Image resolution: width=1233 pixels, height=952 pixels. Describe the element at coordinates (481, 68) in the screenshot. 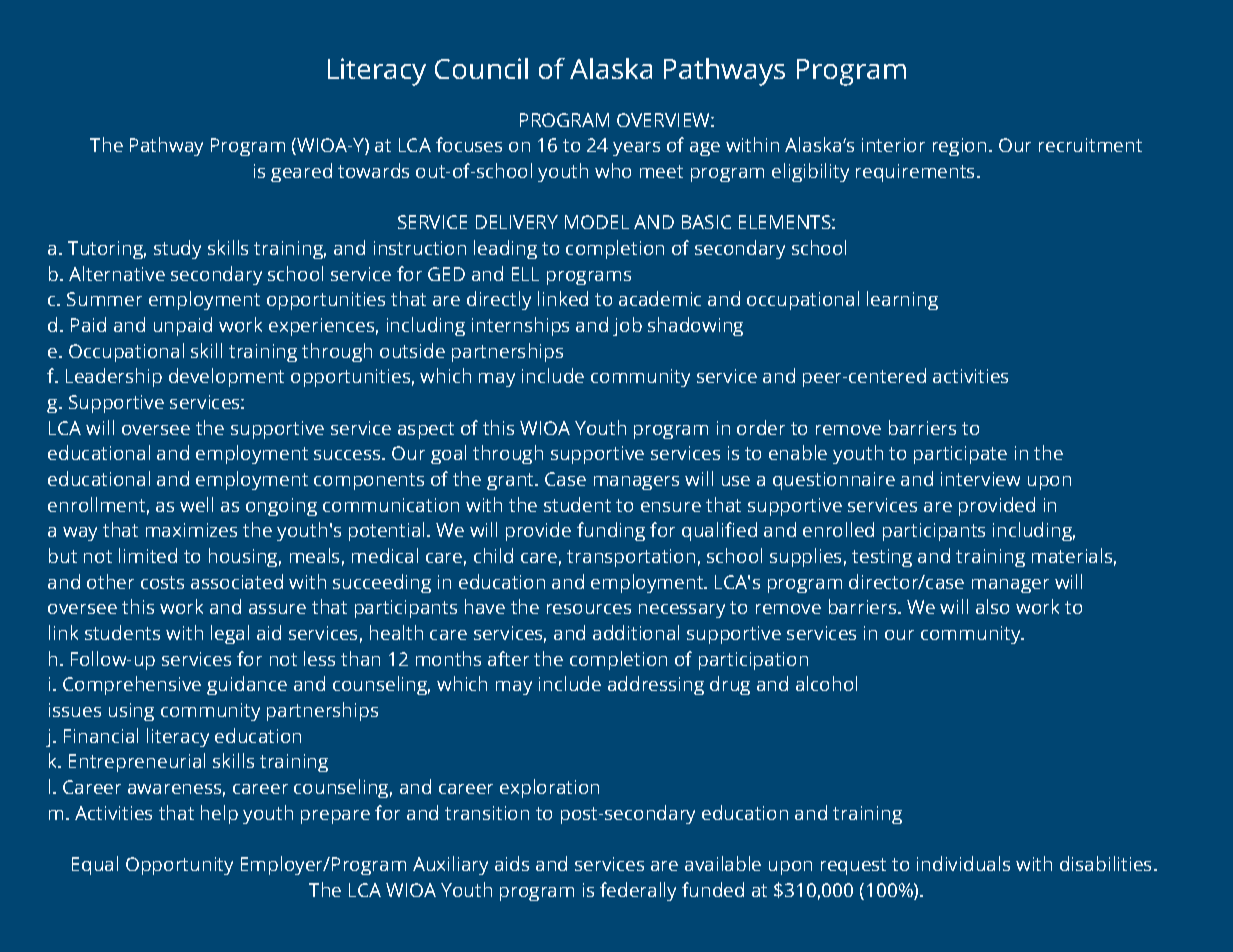

I see `Council` at that location.
